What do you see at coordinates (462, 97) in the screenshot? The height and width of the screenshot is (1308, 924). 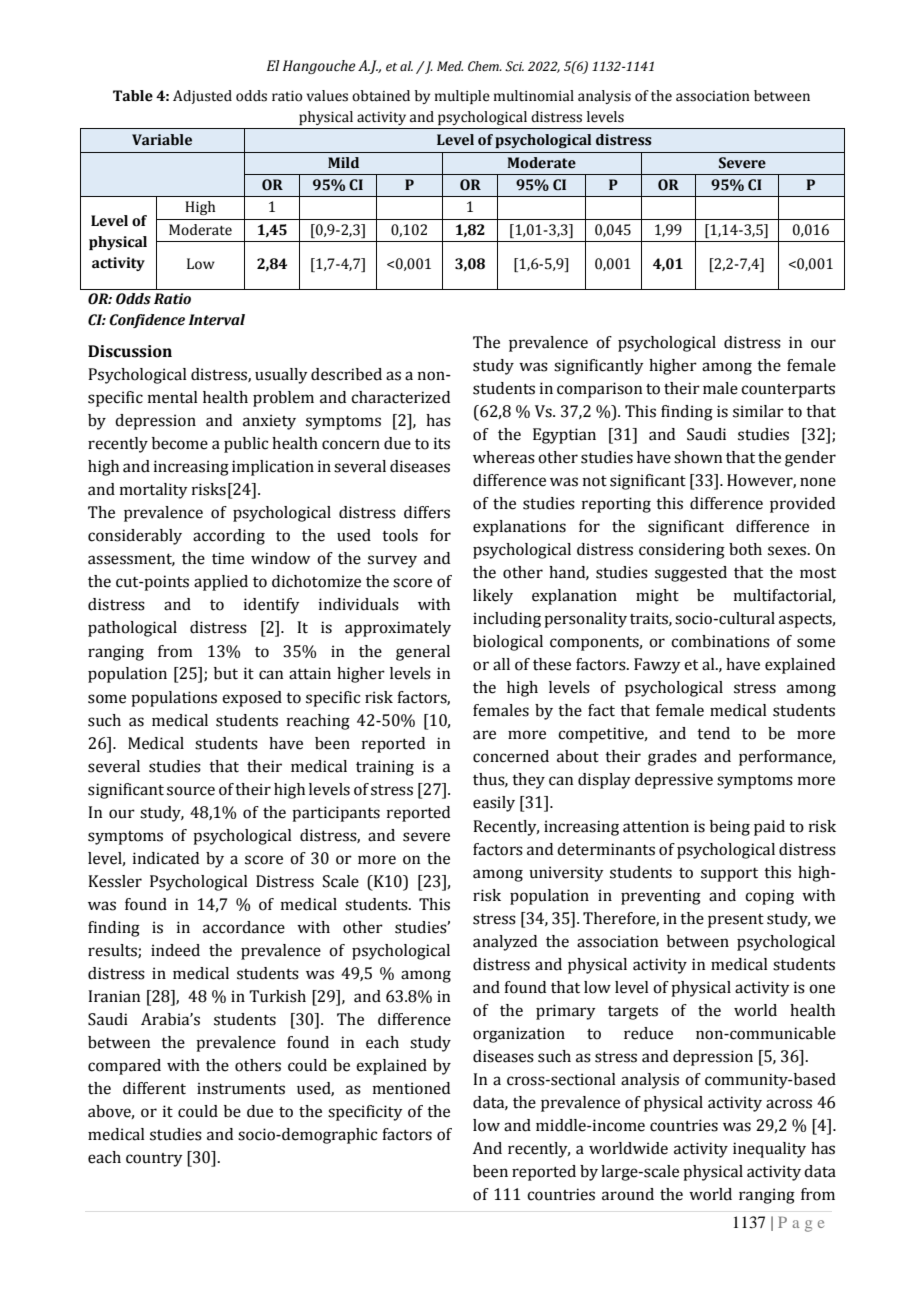 I see `multiple` at bounding box center [462, 97].
